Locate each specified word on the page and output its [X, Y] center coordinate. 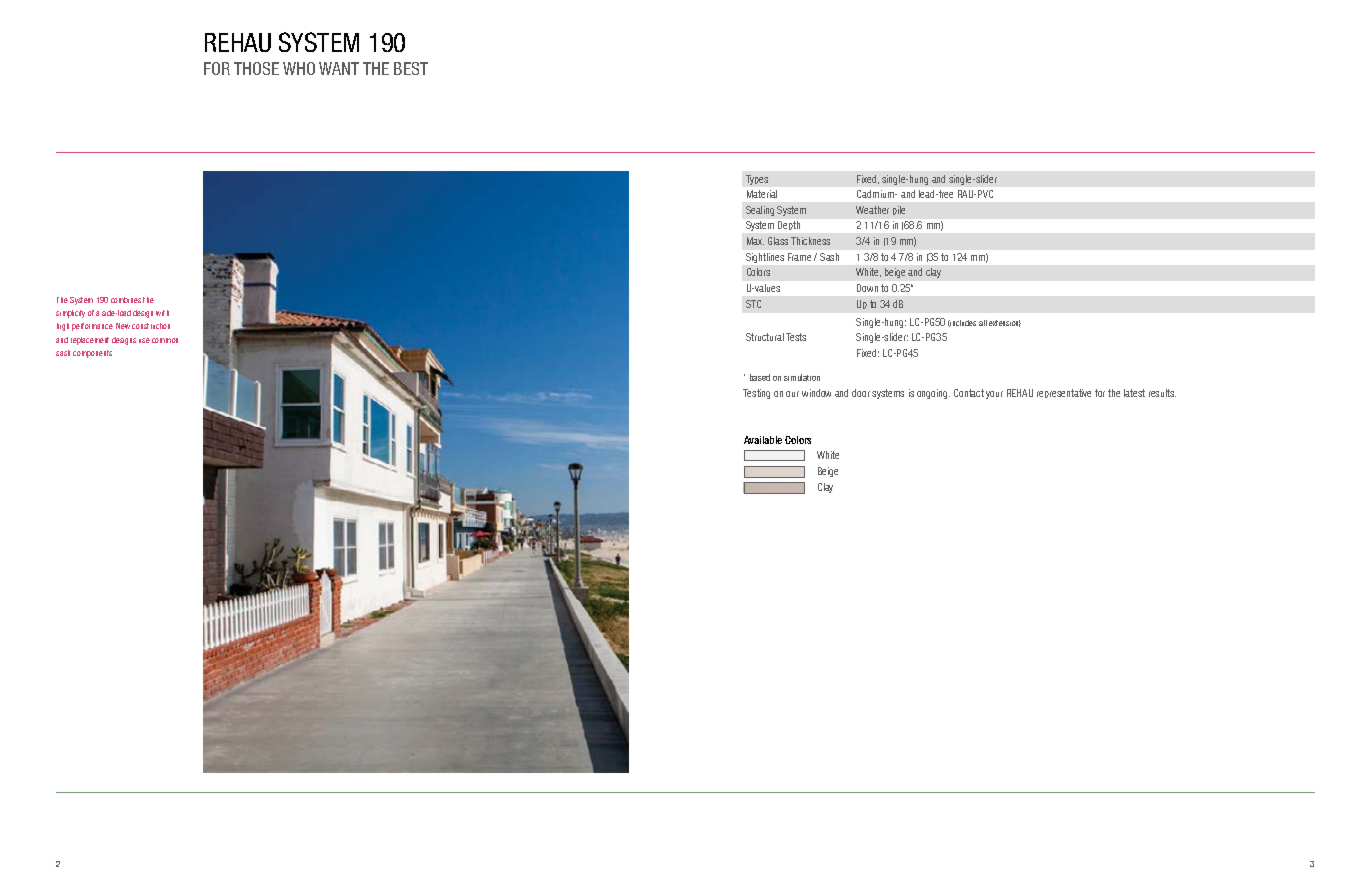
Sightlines [765, 258]
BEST [411, 68]
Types [757, 180]
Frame [799, 257]
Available [763, 440]
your [994, 395]
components [92, 354]
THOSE [256, 68]
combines [126, 300]
